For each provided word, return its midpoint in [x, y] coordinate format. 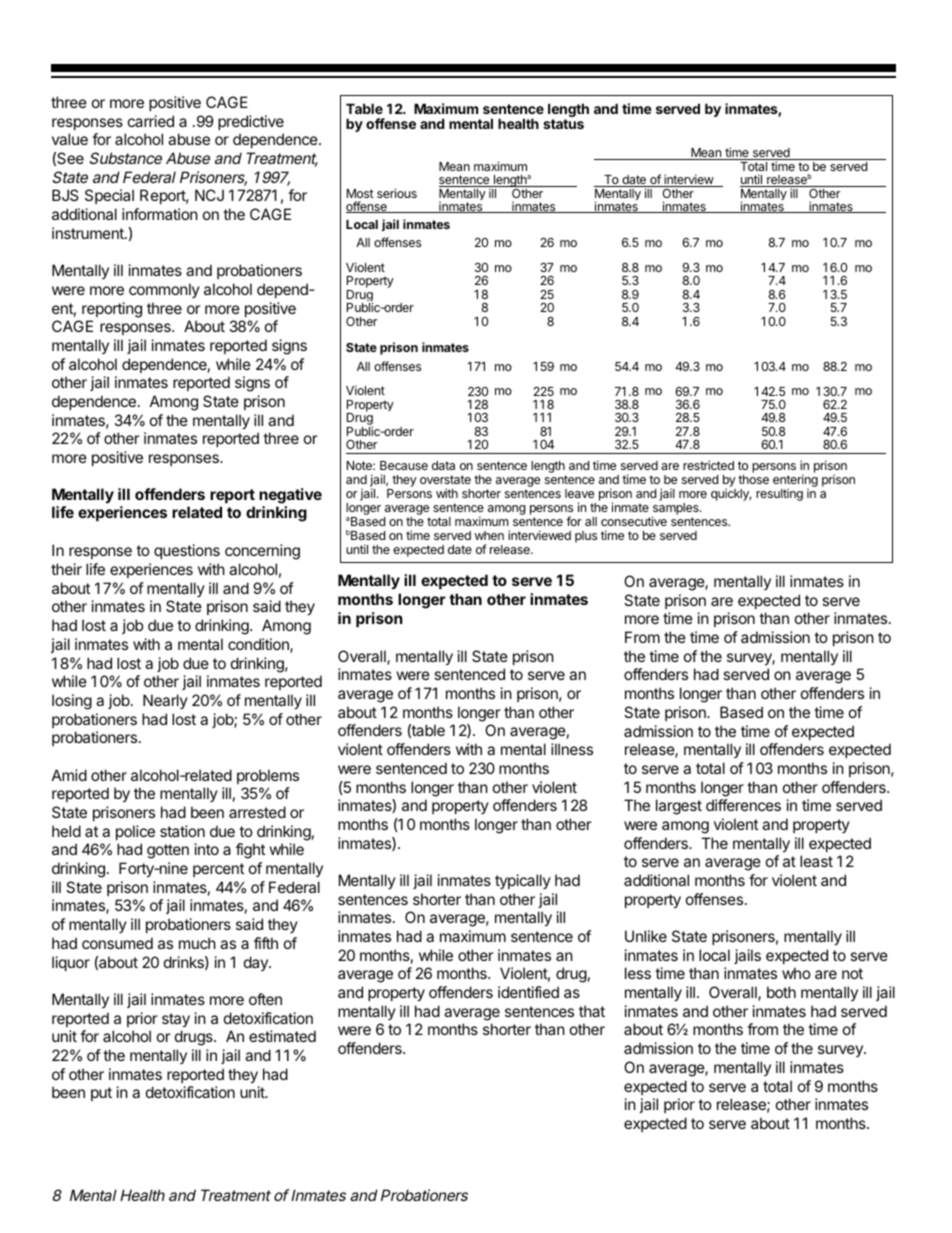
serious [397, 193]
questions [187, 551]
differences [743, 805]
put [101, 1094]
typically [523, 881]
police [135, 832]
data [443, 465]
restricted [708, 465]
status [563, 124]
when [489, 535]
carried [151, 121]
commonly [164, 290]
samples [676, 510]
